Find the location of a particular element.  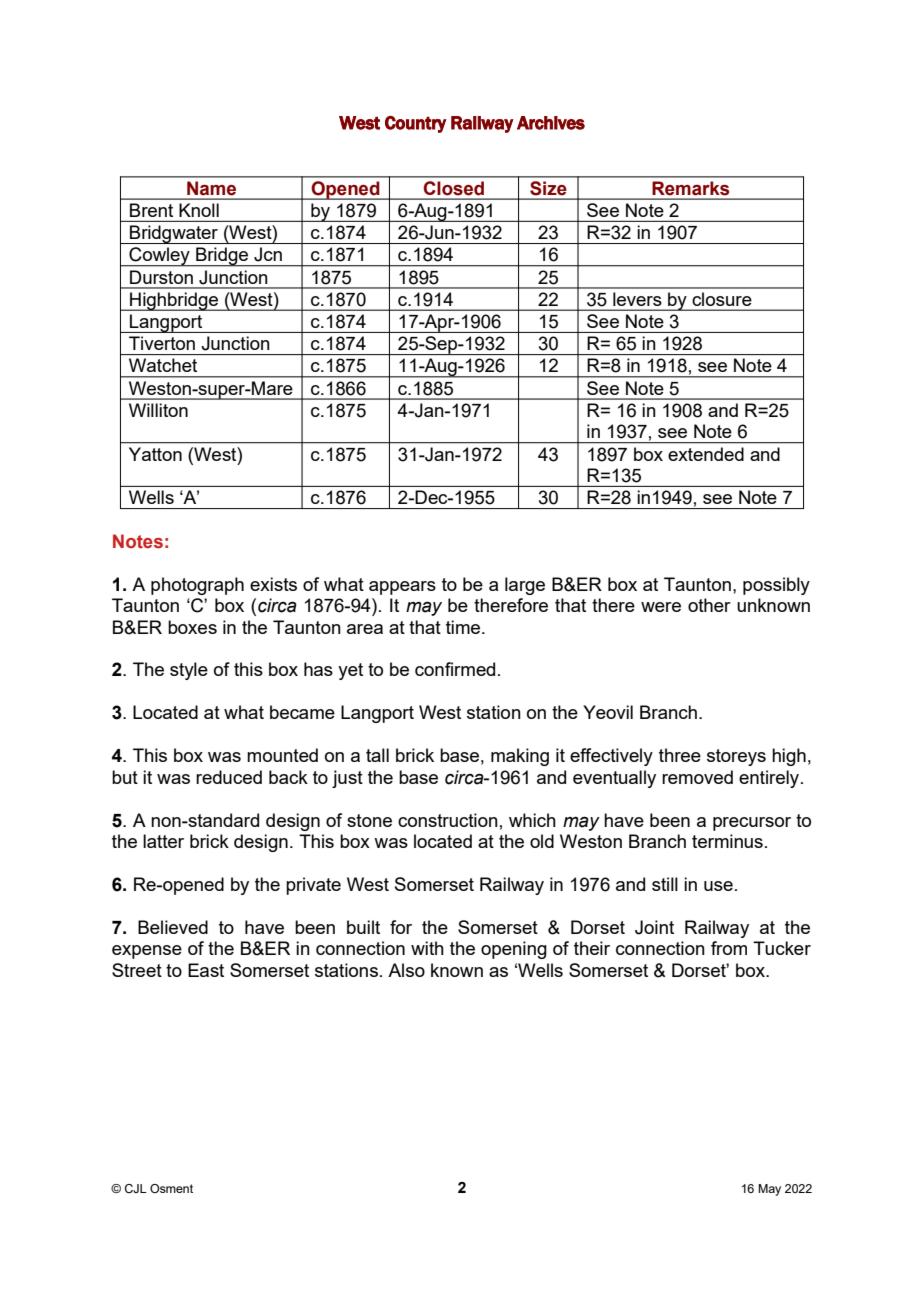

Country is located at coordinates (415, 124).
